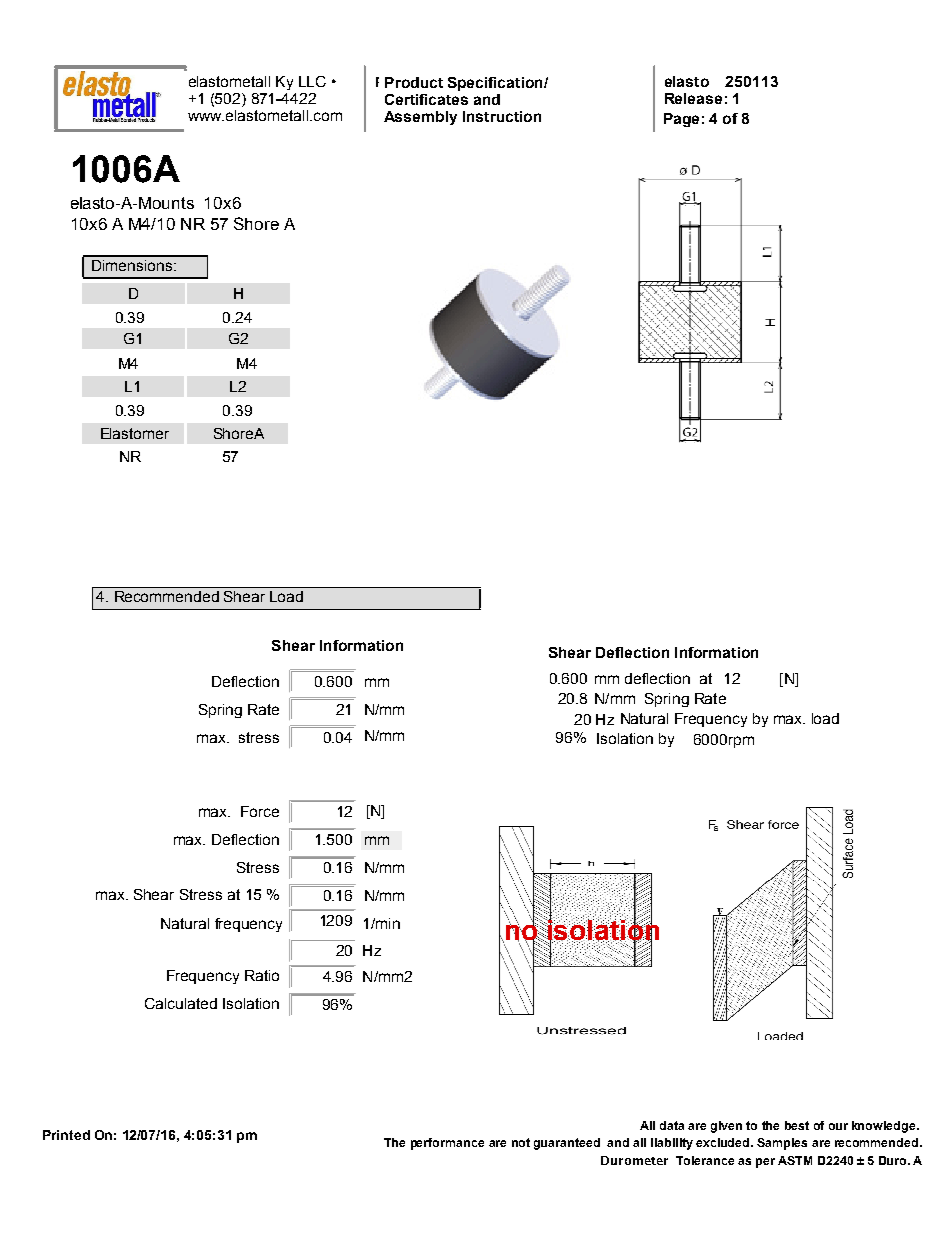  Describe the element at coordinates (693, 98) in the document. I see `Release` at that location.
